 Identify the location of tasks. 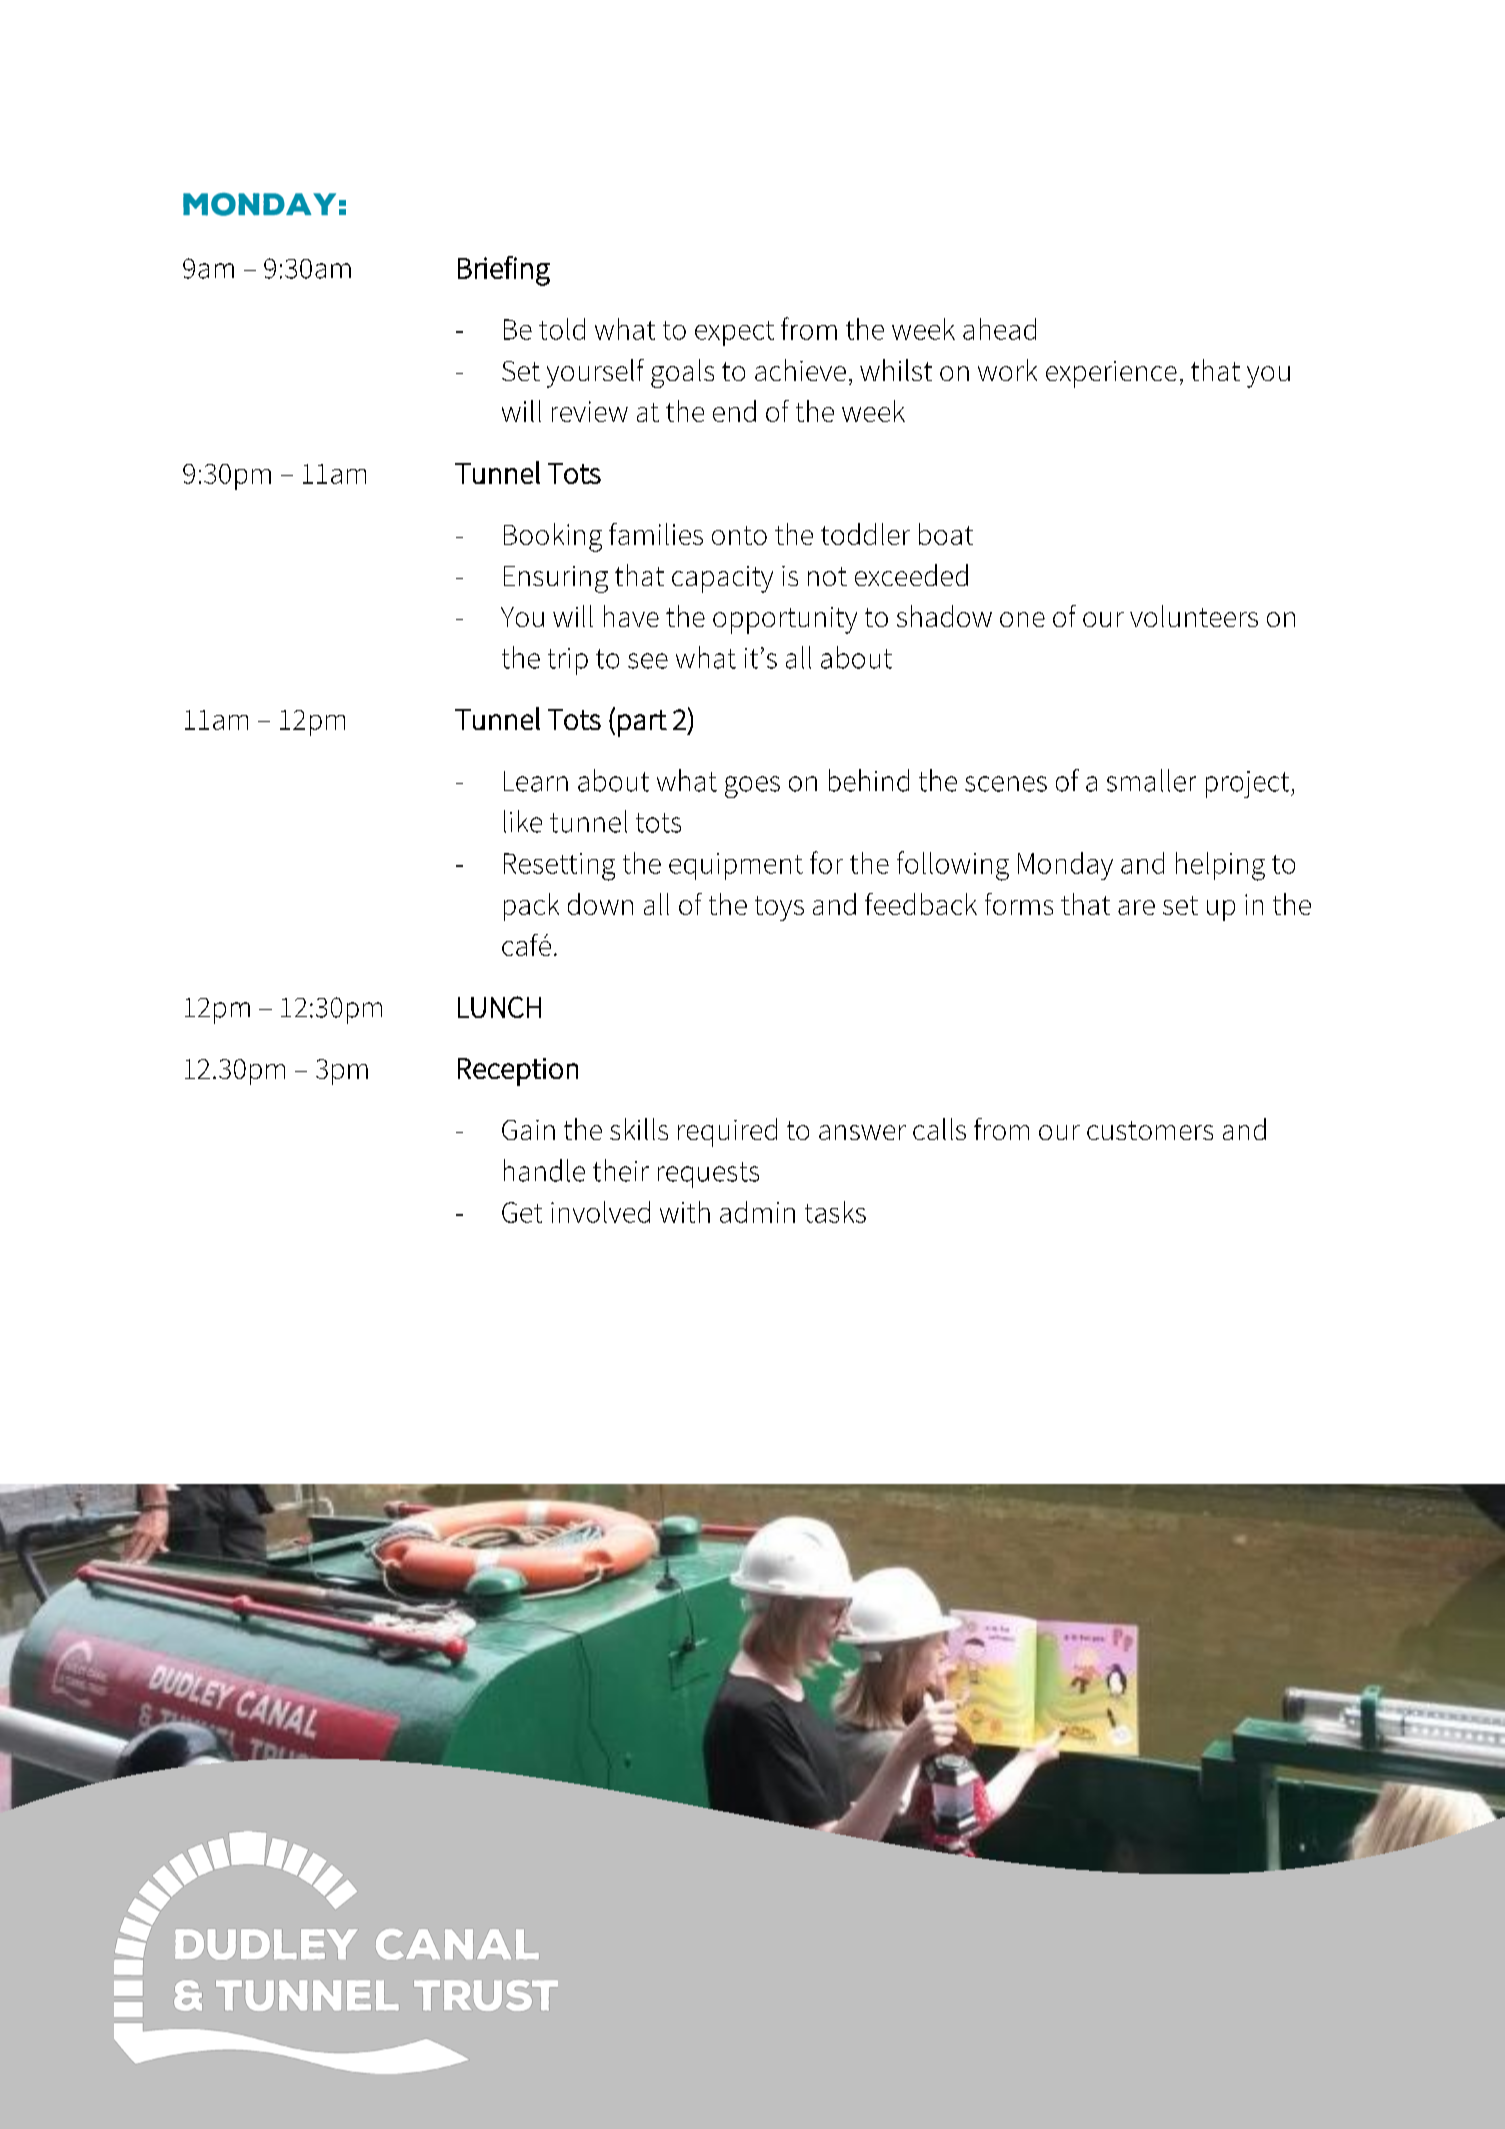
(835, 1212).
